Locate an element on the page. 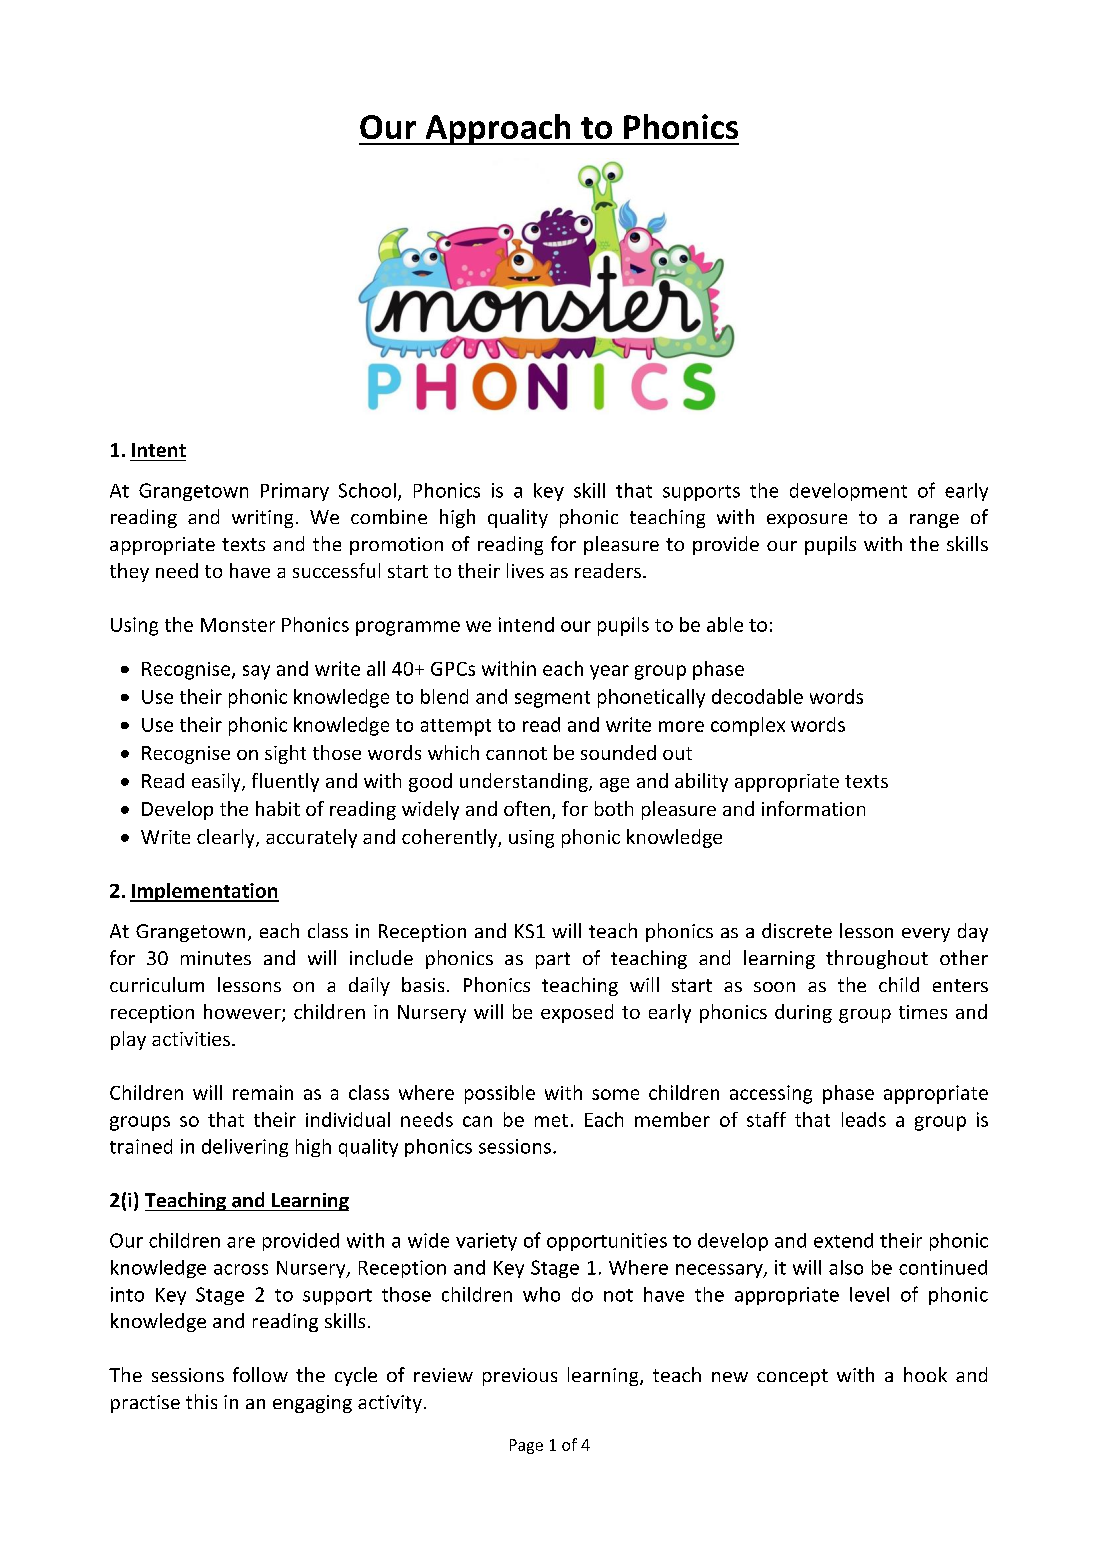 This image has width=1093, height=1546. this is located at coordinates (201, 1401).
